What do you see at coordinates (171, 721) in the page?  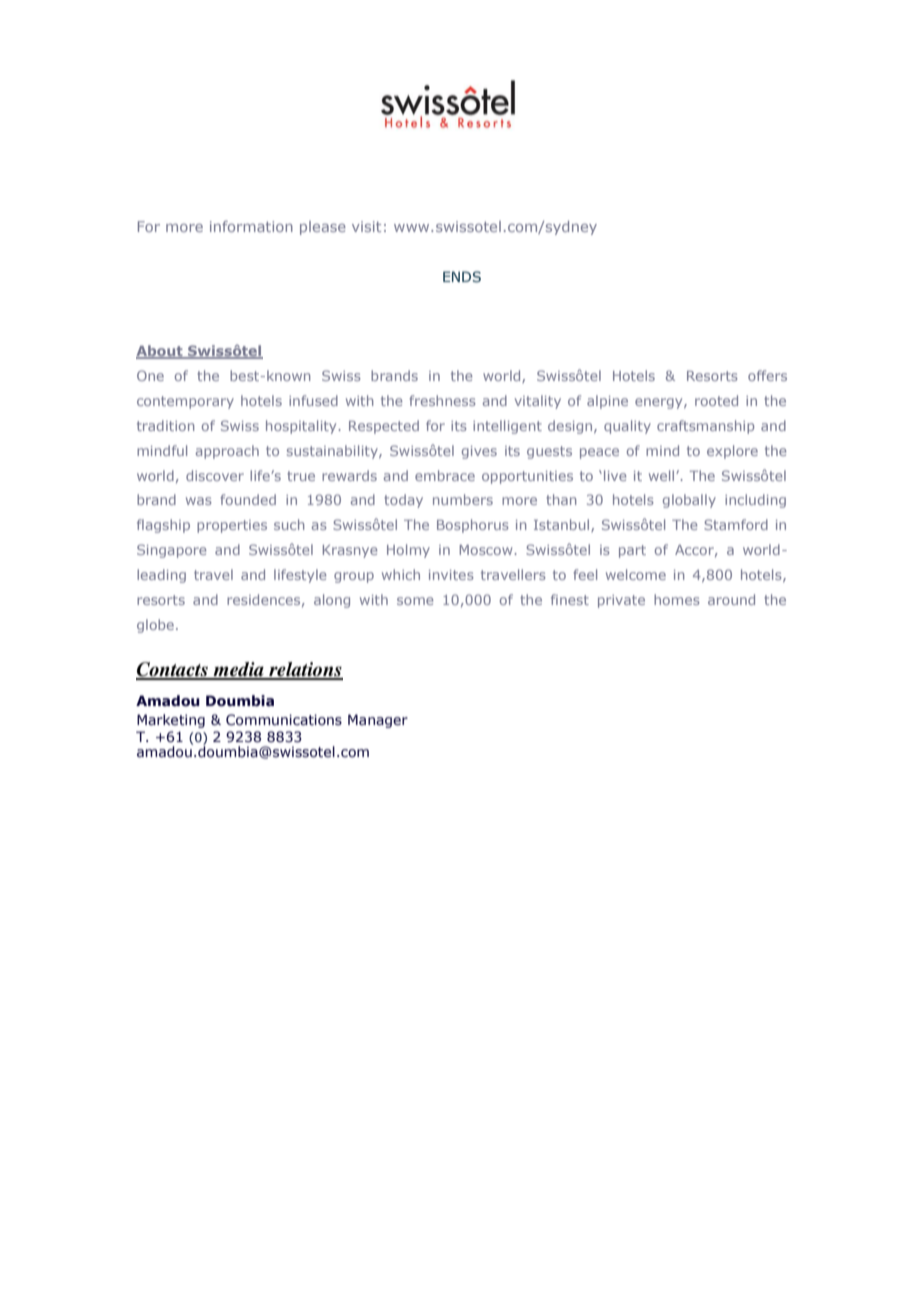 I see `Marketing` at bounding box center [171, 721].
